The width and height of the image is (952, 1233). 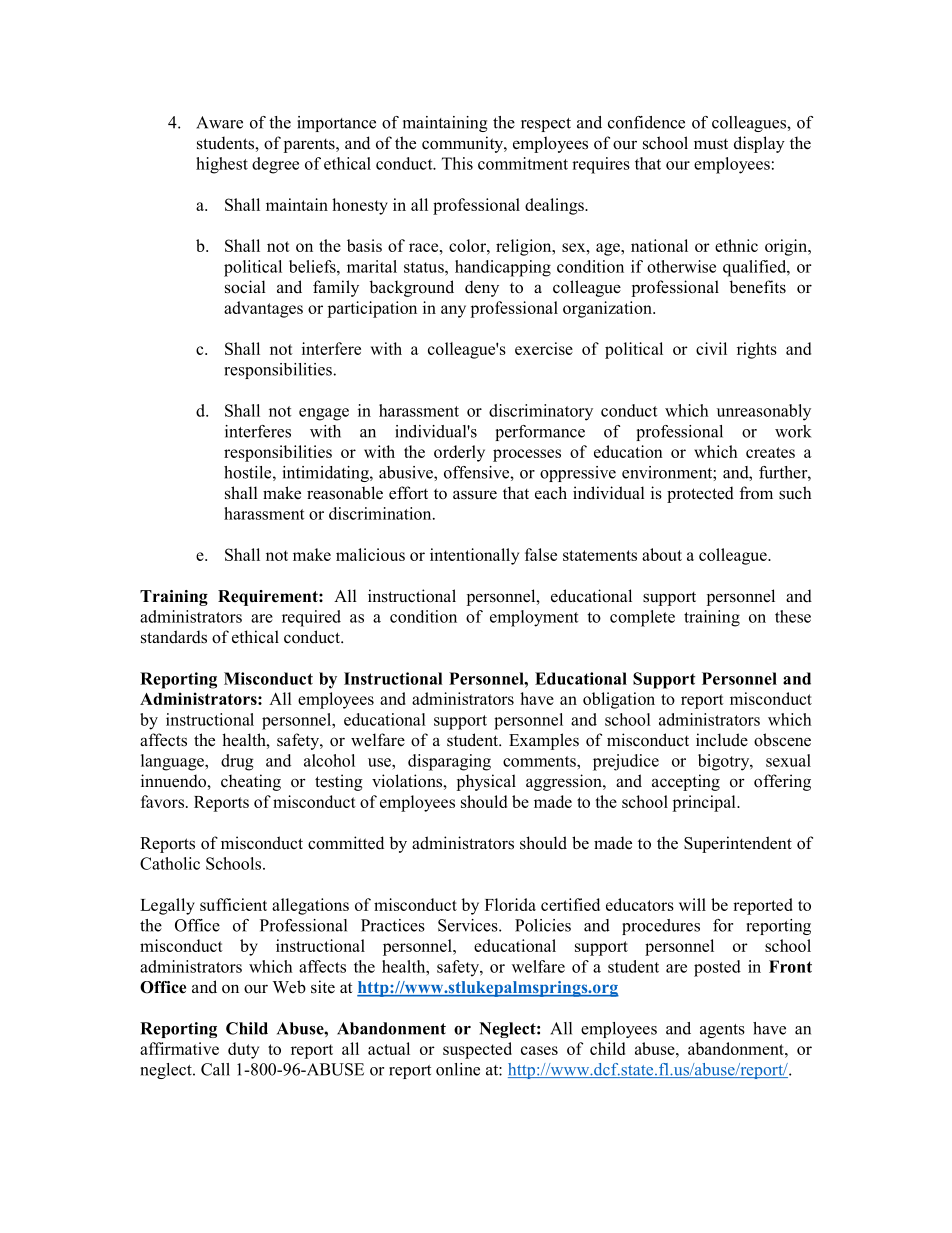 What do you see at coordinates (311, 618) in the image?
I see `required` at bounding box center [311, 618].
